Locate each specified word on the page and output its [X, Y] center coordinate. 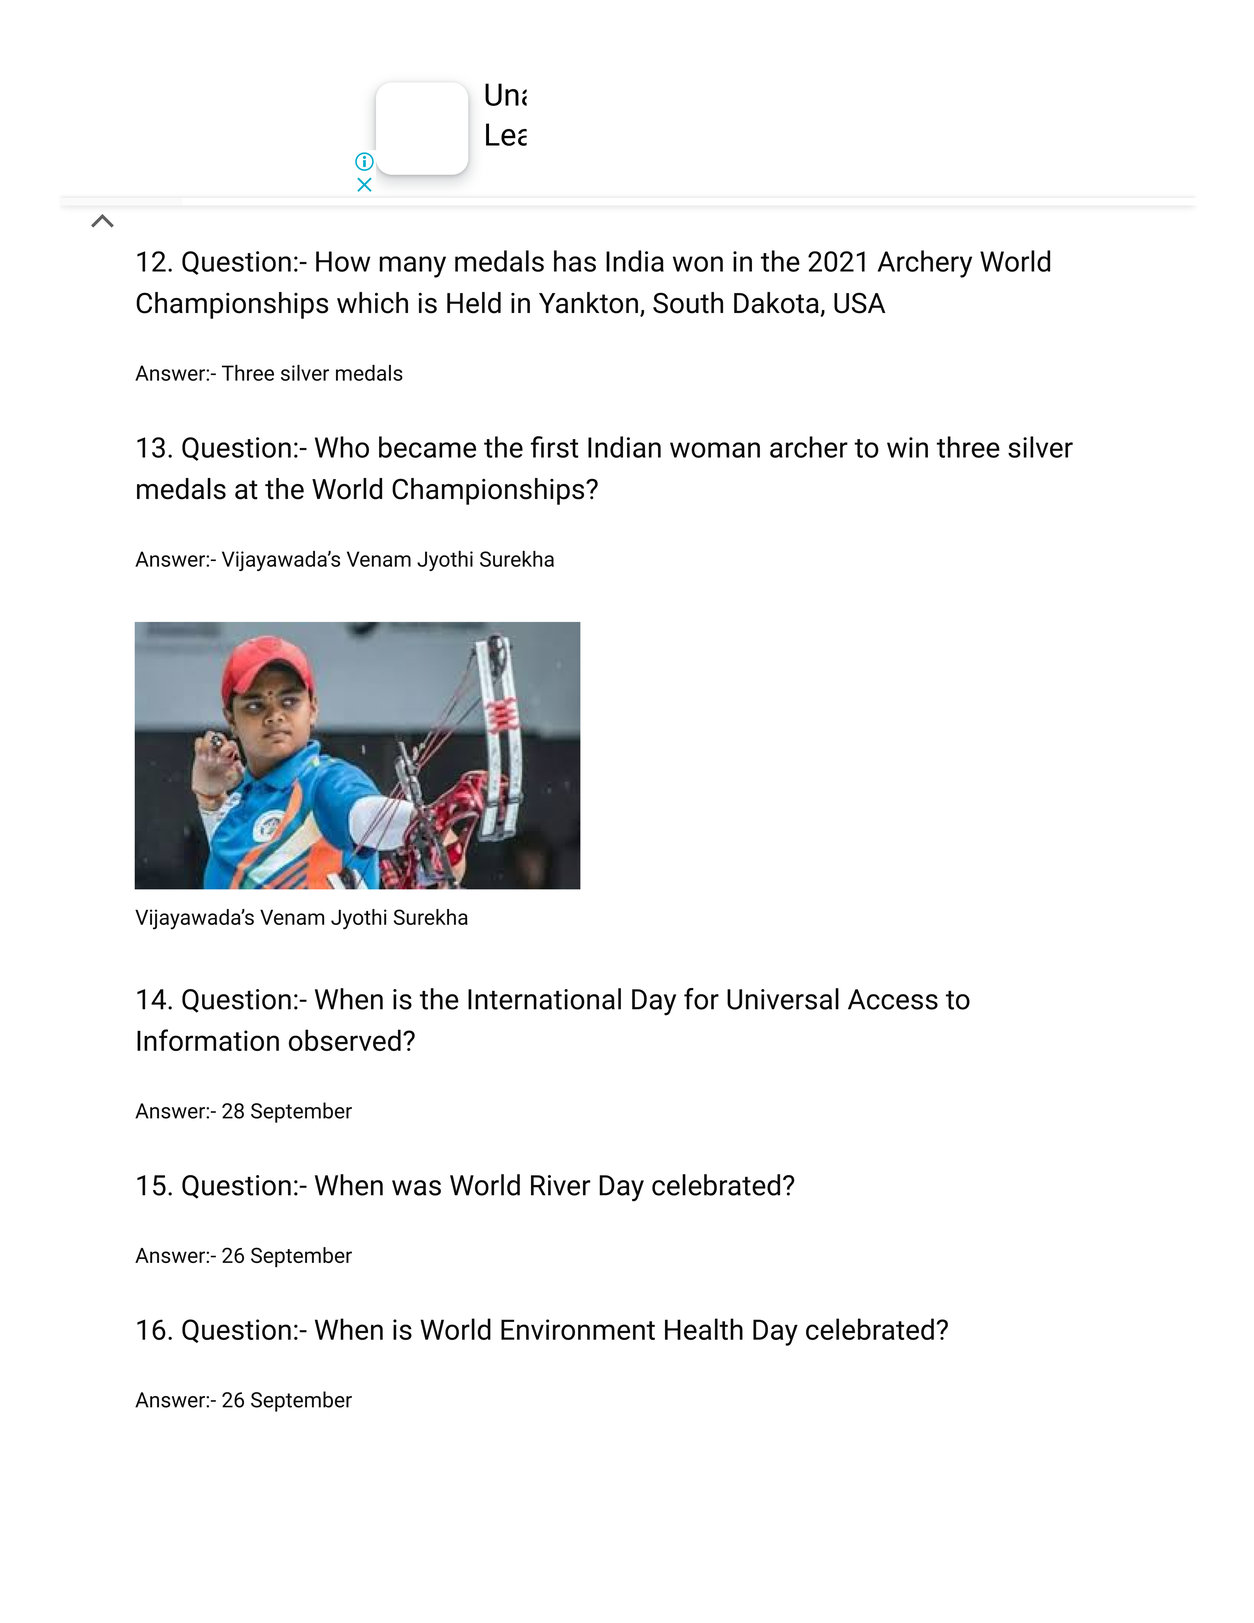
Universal [783, 999]
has [575, 261]
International [544, 999]
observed [345, 1040]
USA [859, 303]
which [372, 303]
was [416, 1188]
